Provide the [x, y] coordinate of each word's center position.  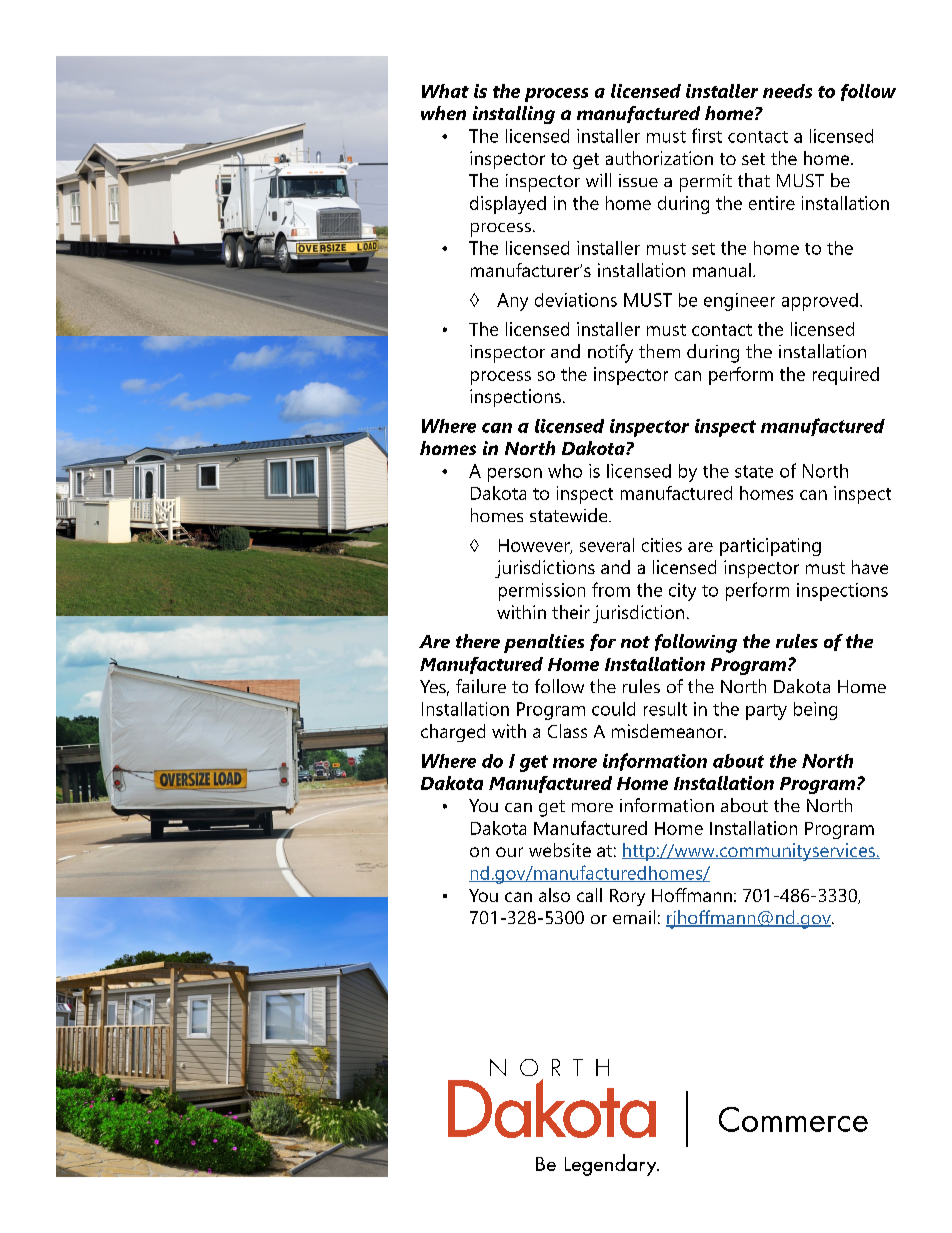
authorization [659, 158]
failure [481, 686]
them [659, 351]
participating [770, 547]
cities [662, 545]
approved [820, 302]
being [815, 711]
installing [514, 115]
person [515, 475]
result [665, 709]
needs [787, 91]
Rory [627, 897]
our [509, 852]
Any [512, 302]
